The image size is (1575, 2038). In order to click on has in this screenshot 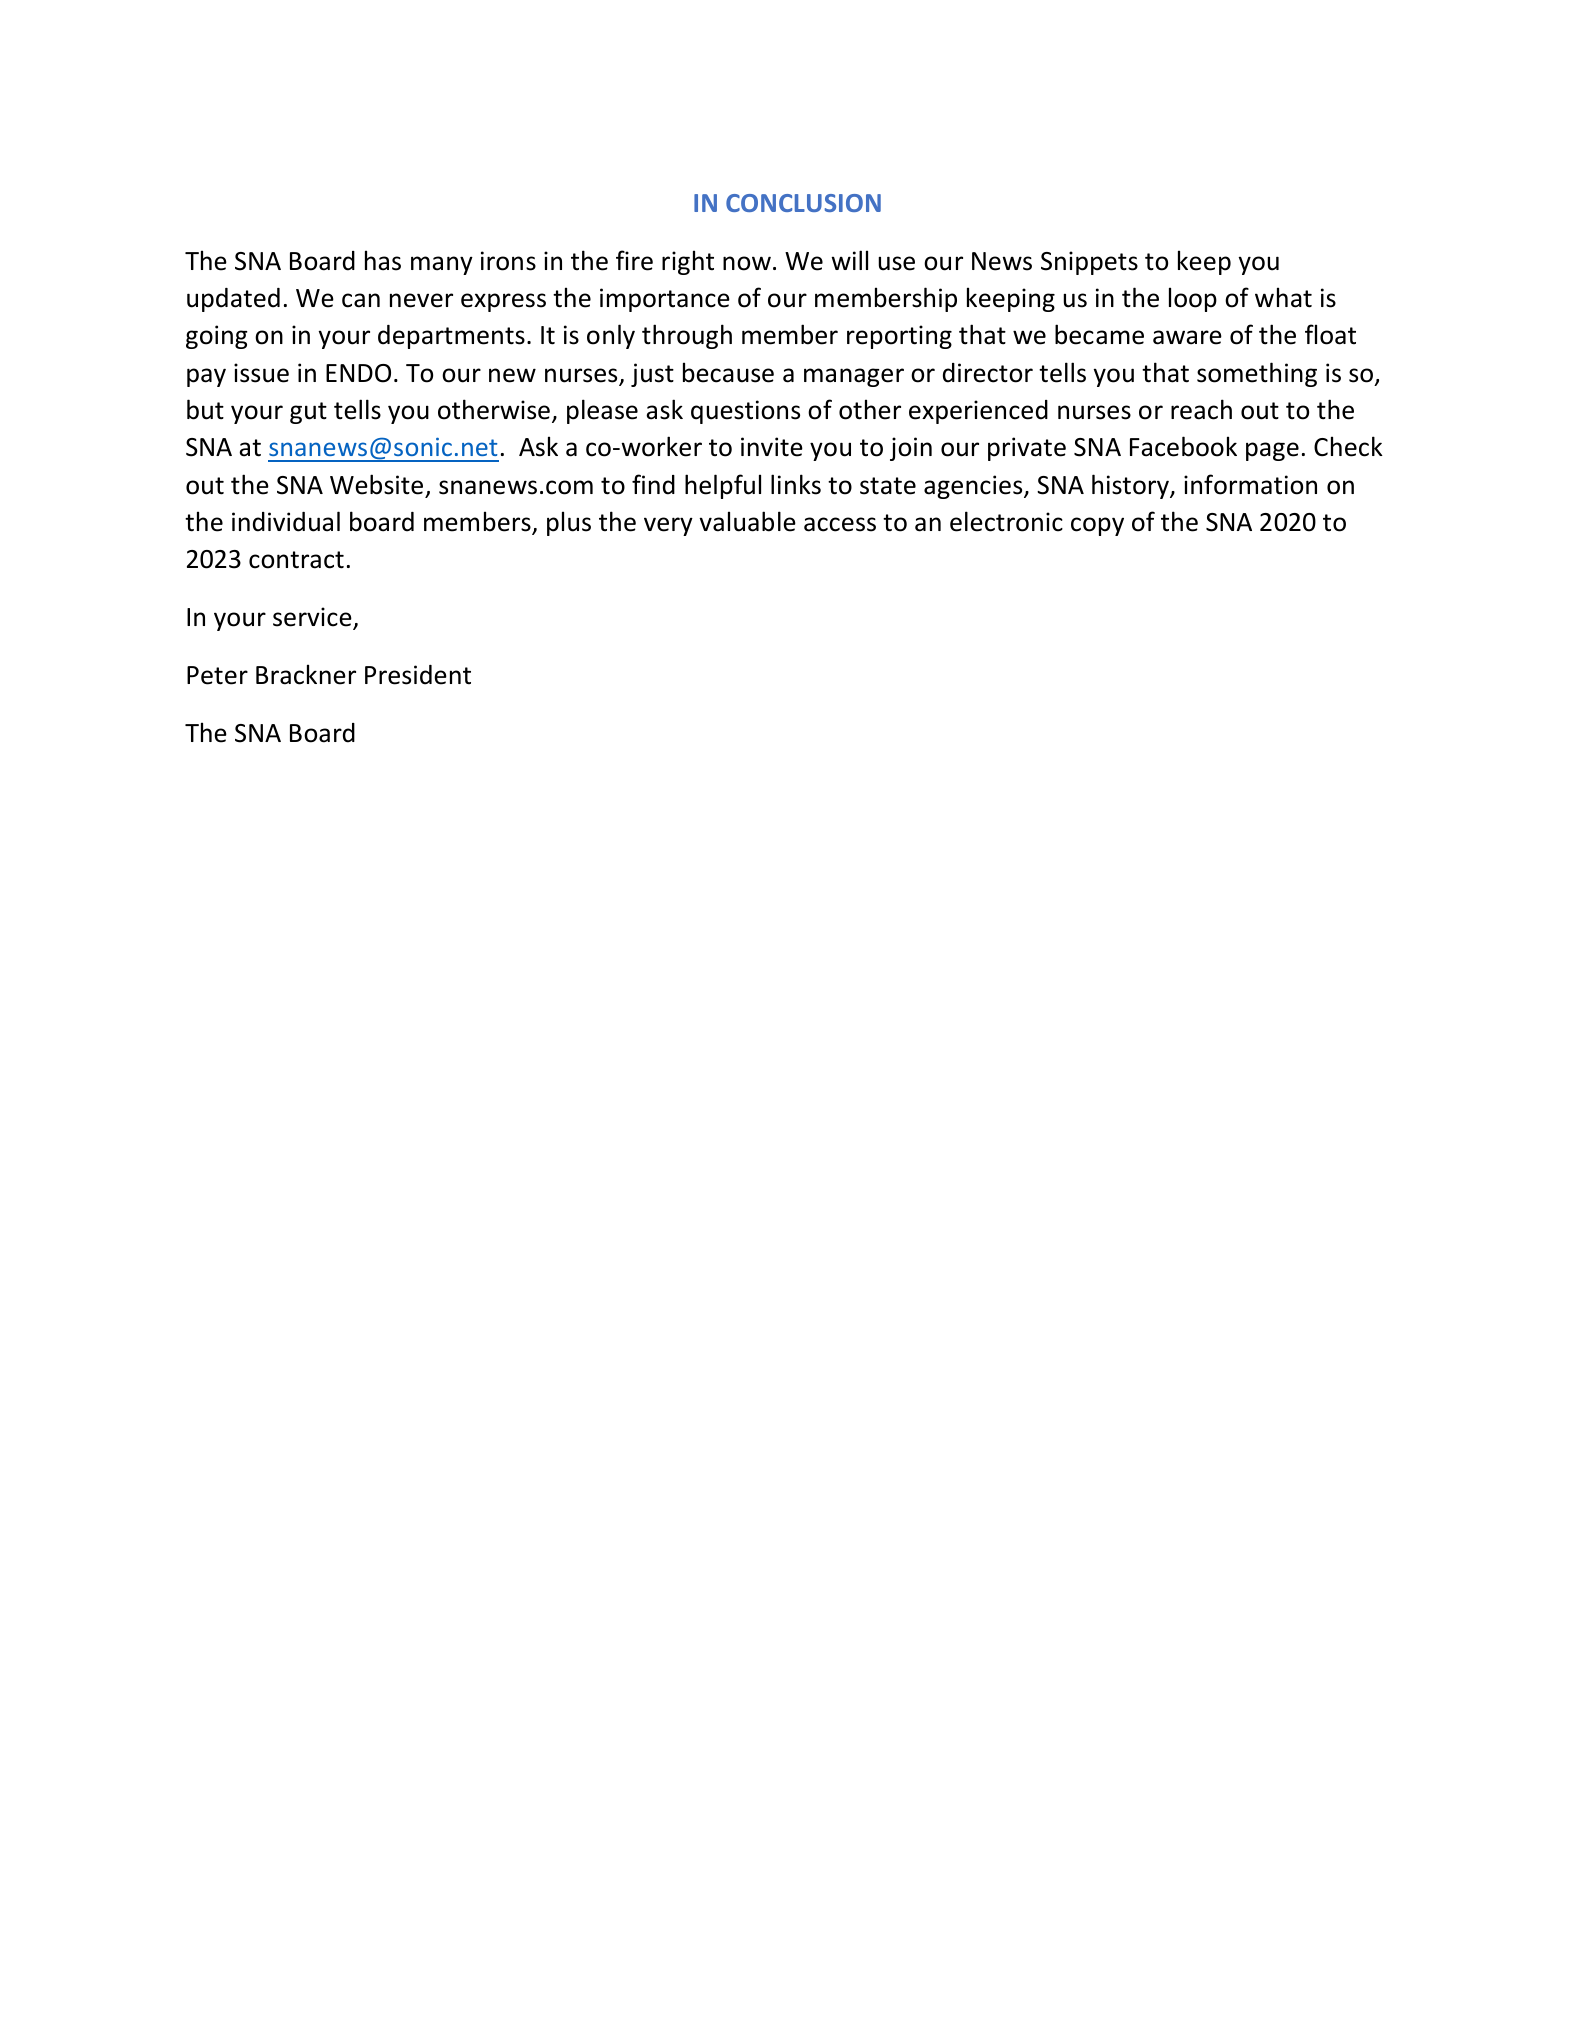, I will do `click(383, 260)`.
